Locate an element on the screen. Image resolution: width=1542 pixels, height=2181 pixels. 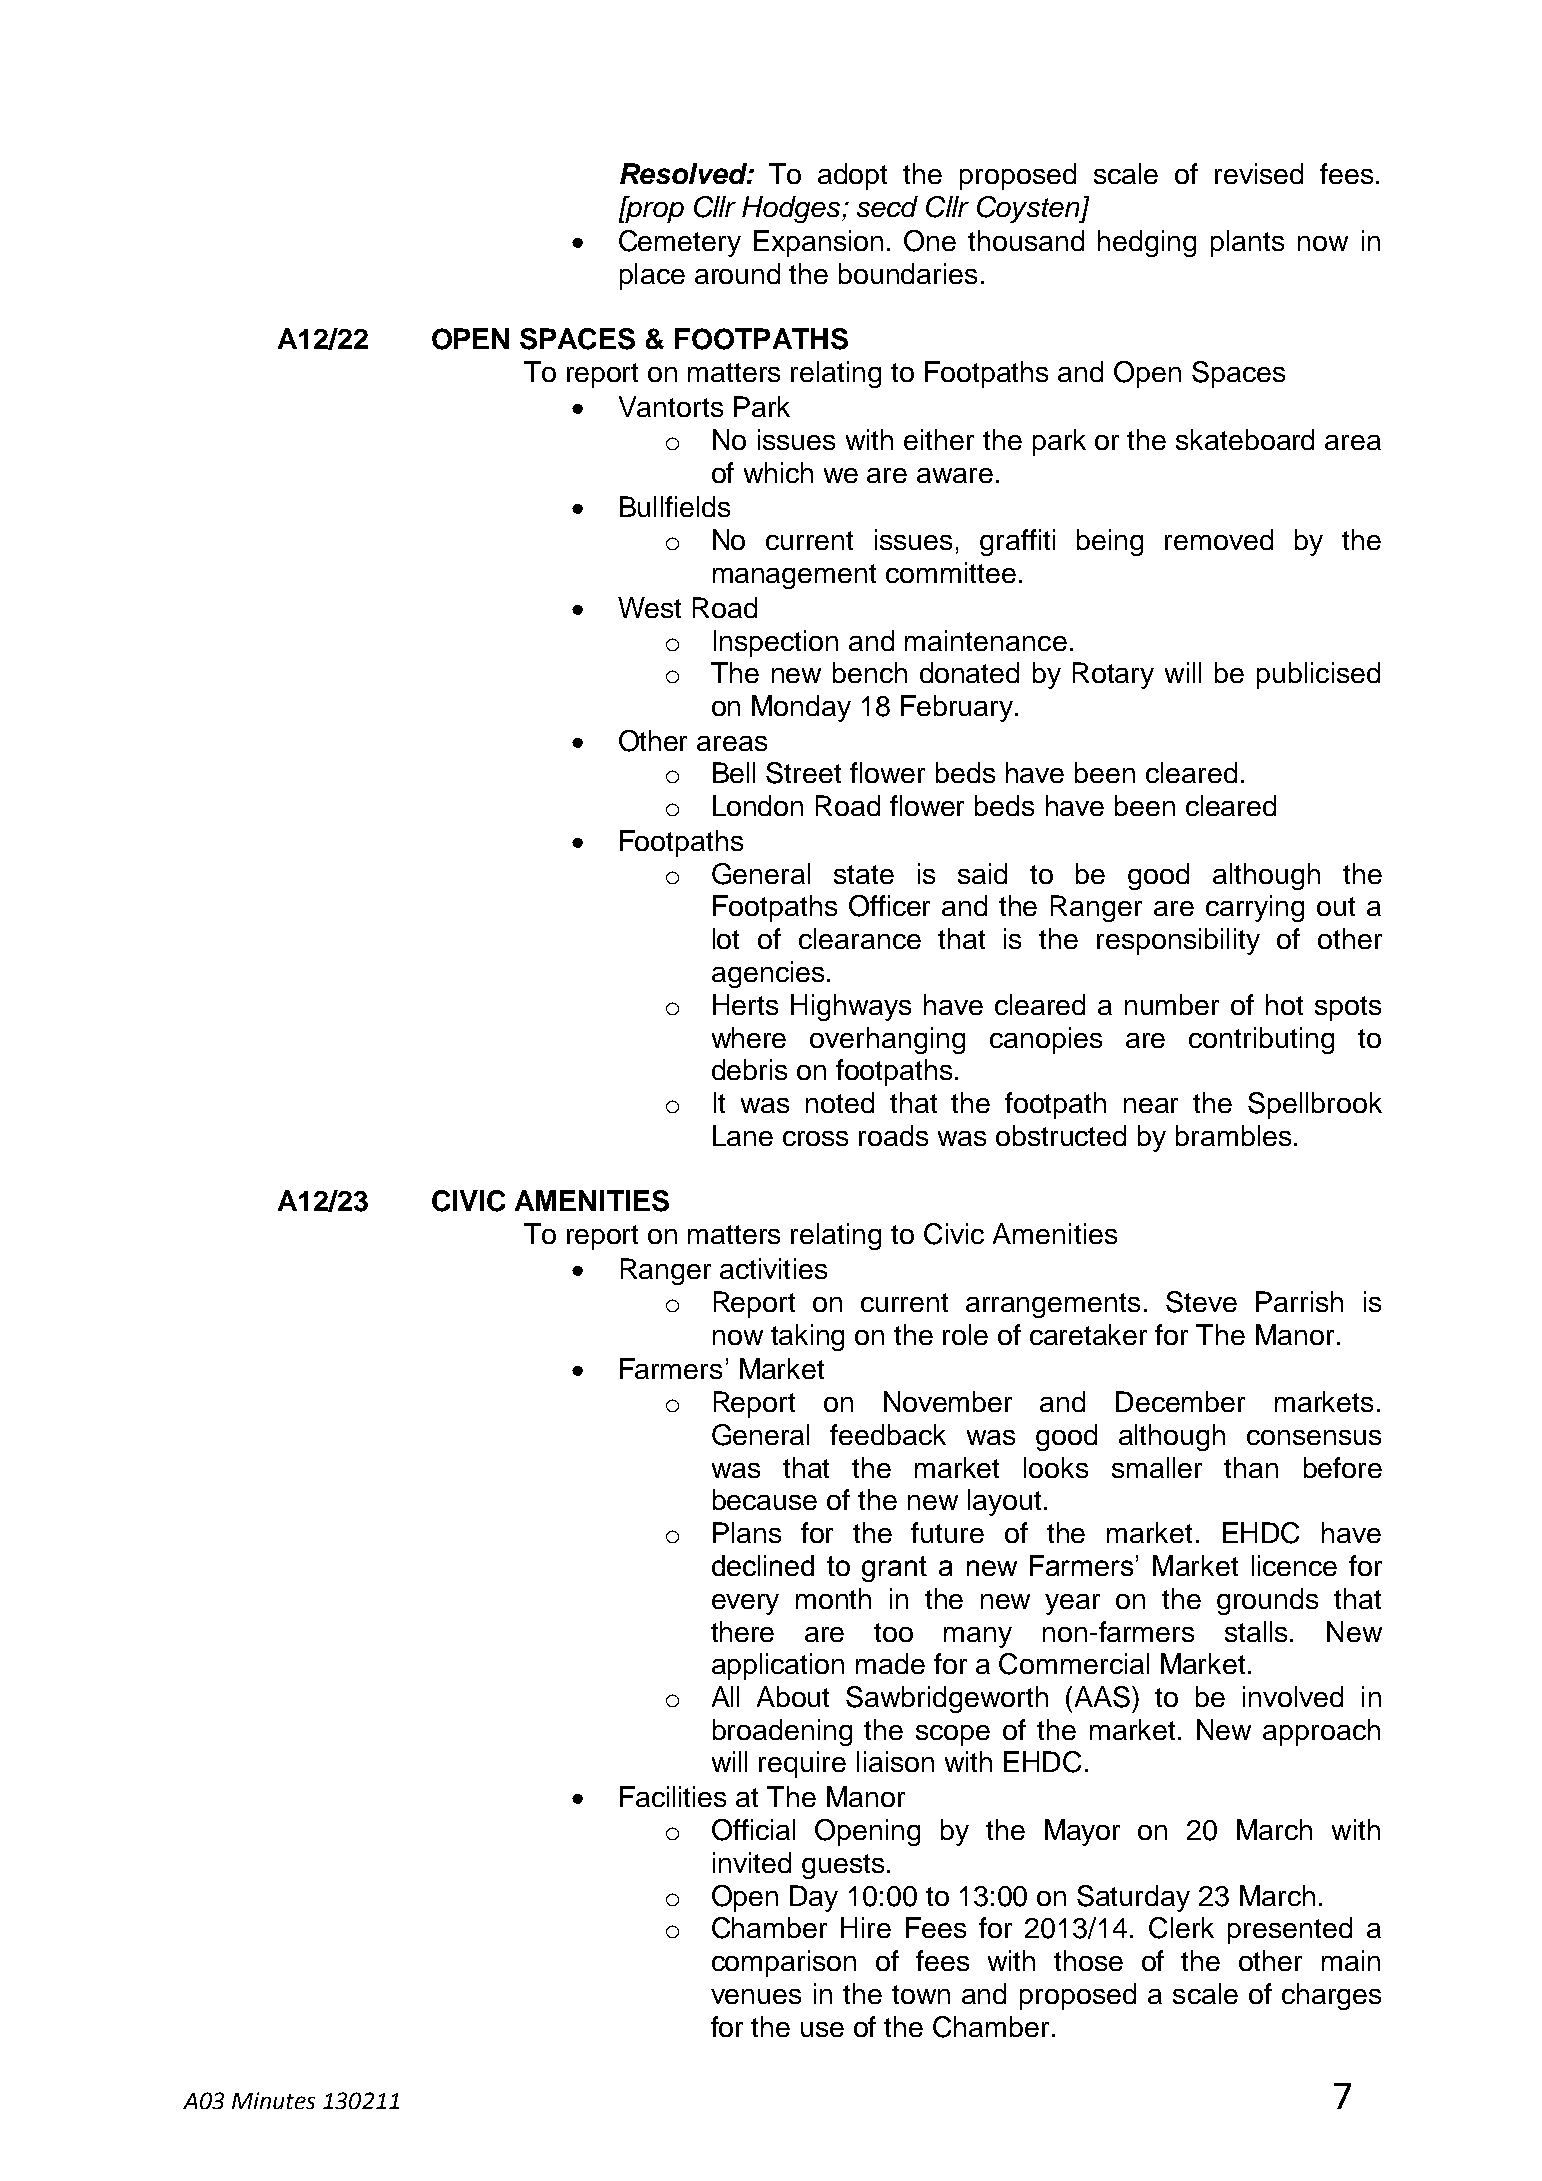
brambles is located at coordinates (1233, 1135).
